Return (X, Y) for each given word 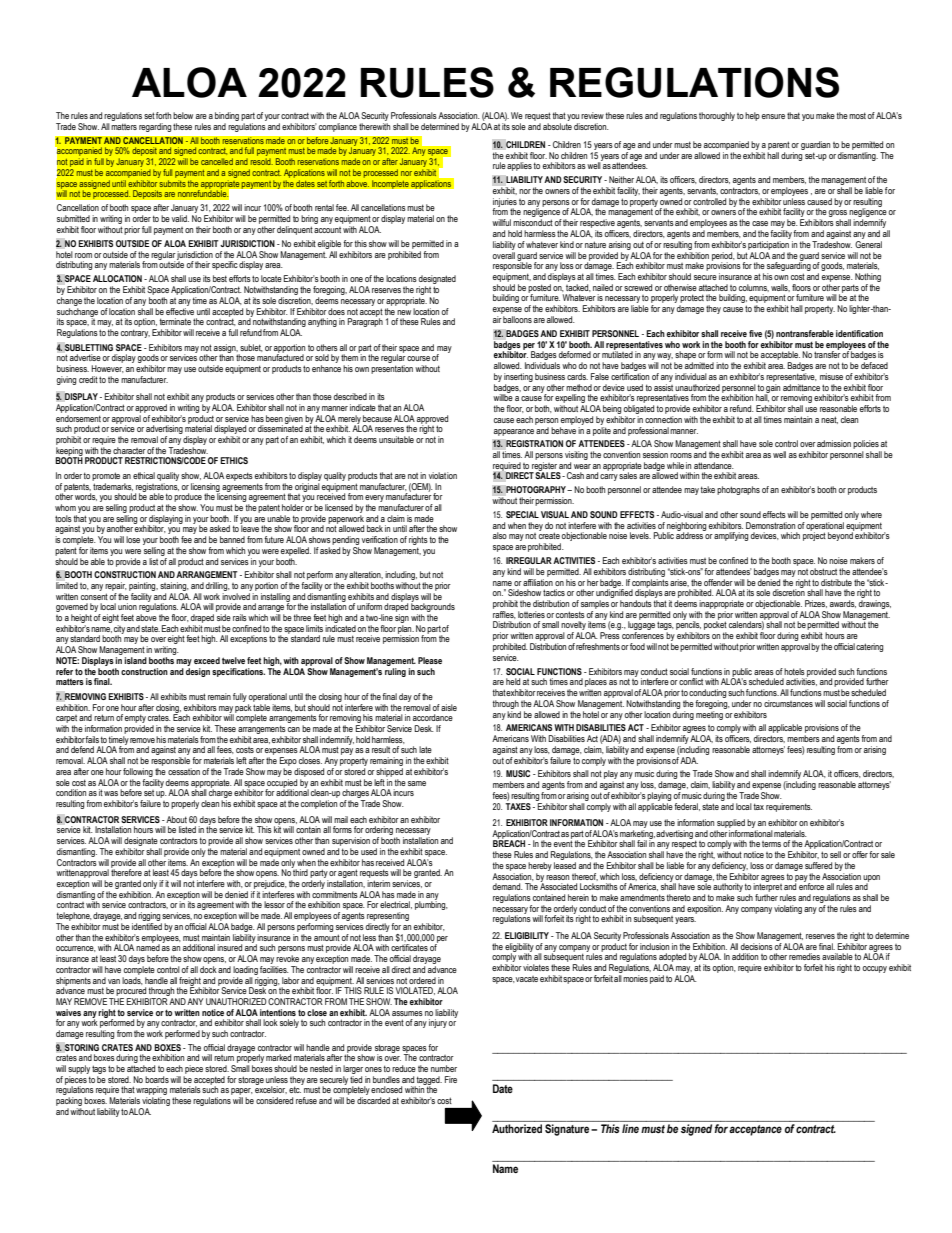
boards (157, 1079)
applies (519, 166)
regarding (155, 127)
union (127, 606)
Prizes (816, 604)
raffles (504, 615)
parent (779, 145)
